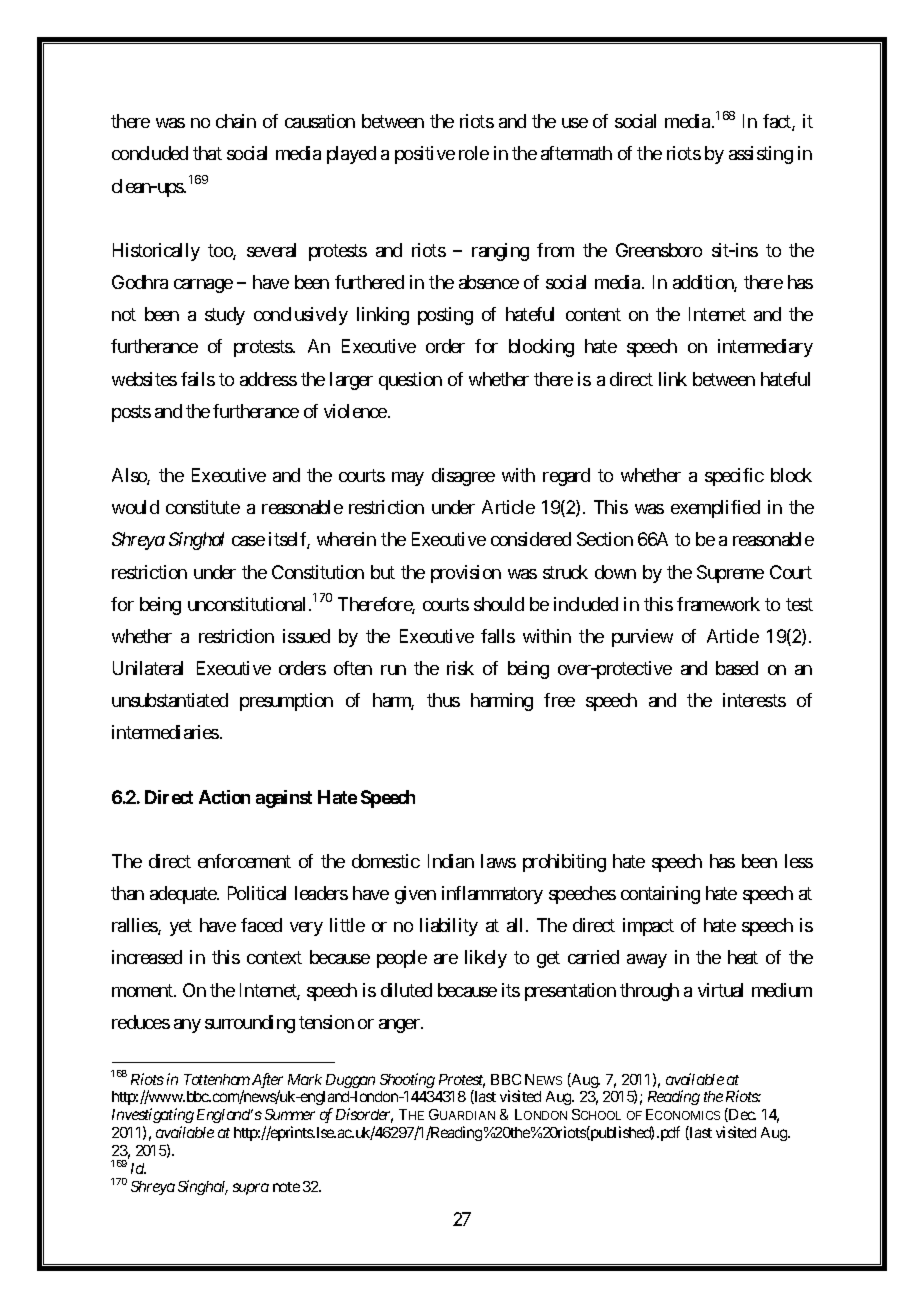  I want to click on that, so click(207, 153).
